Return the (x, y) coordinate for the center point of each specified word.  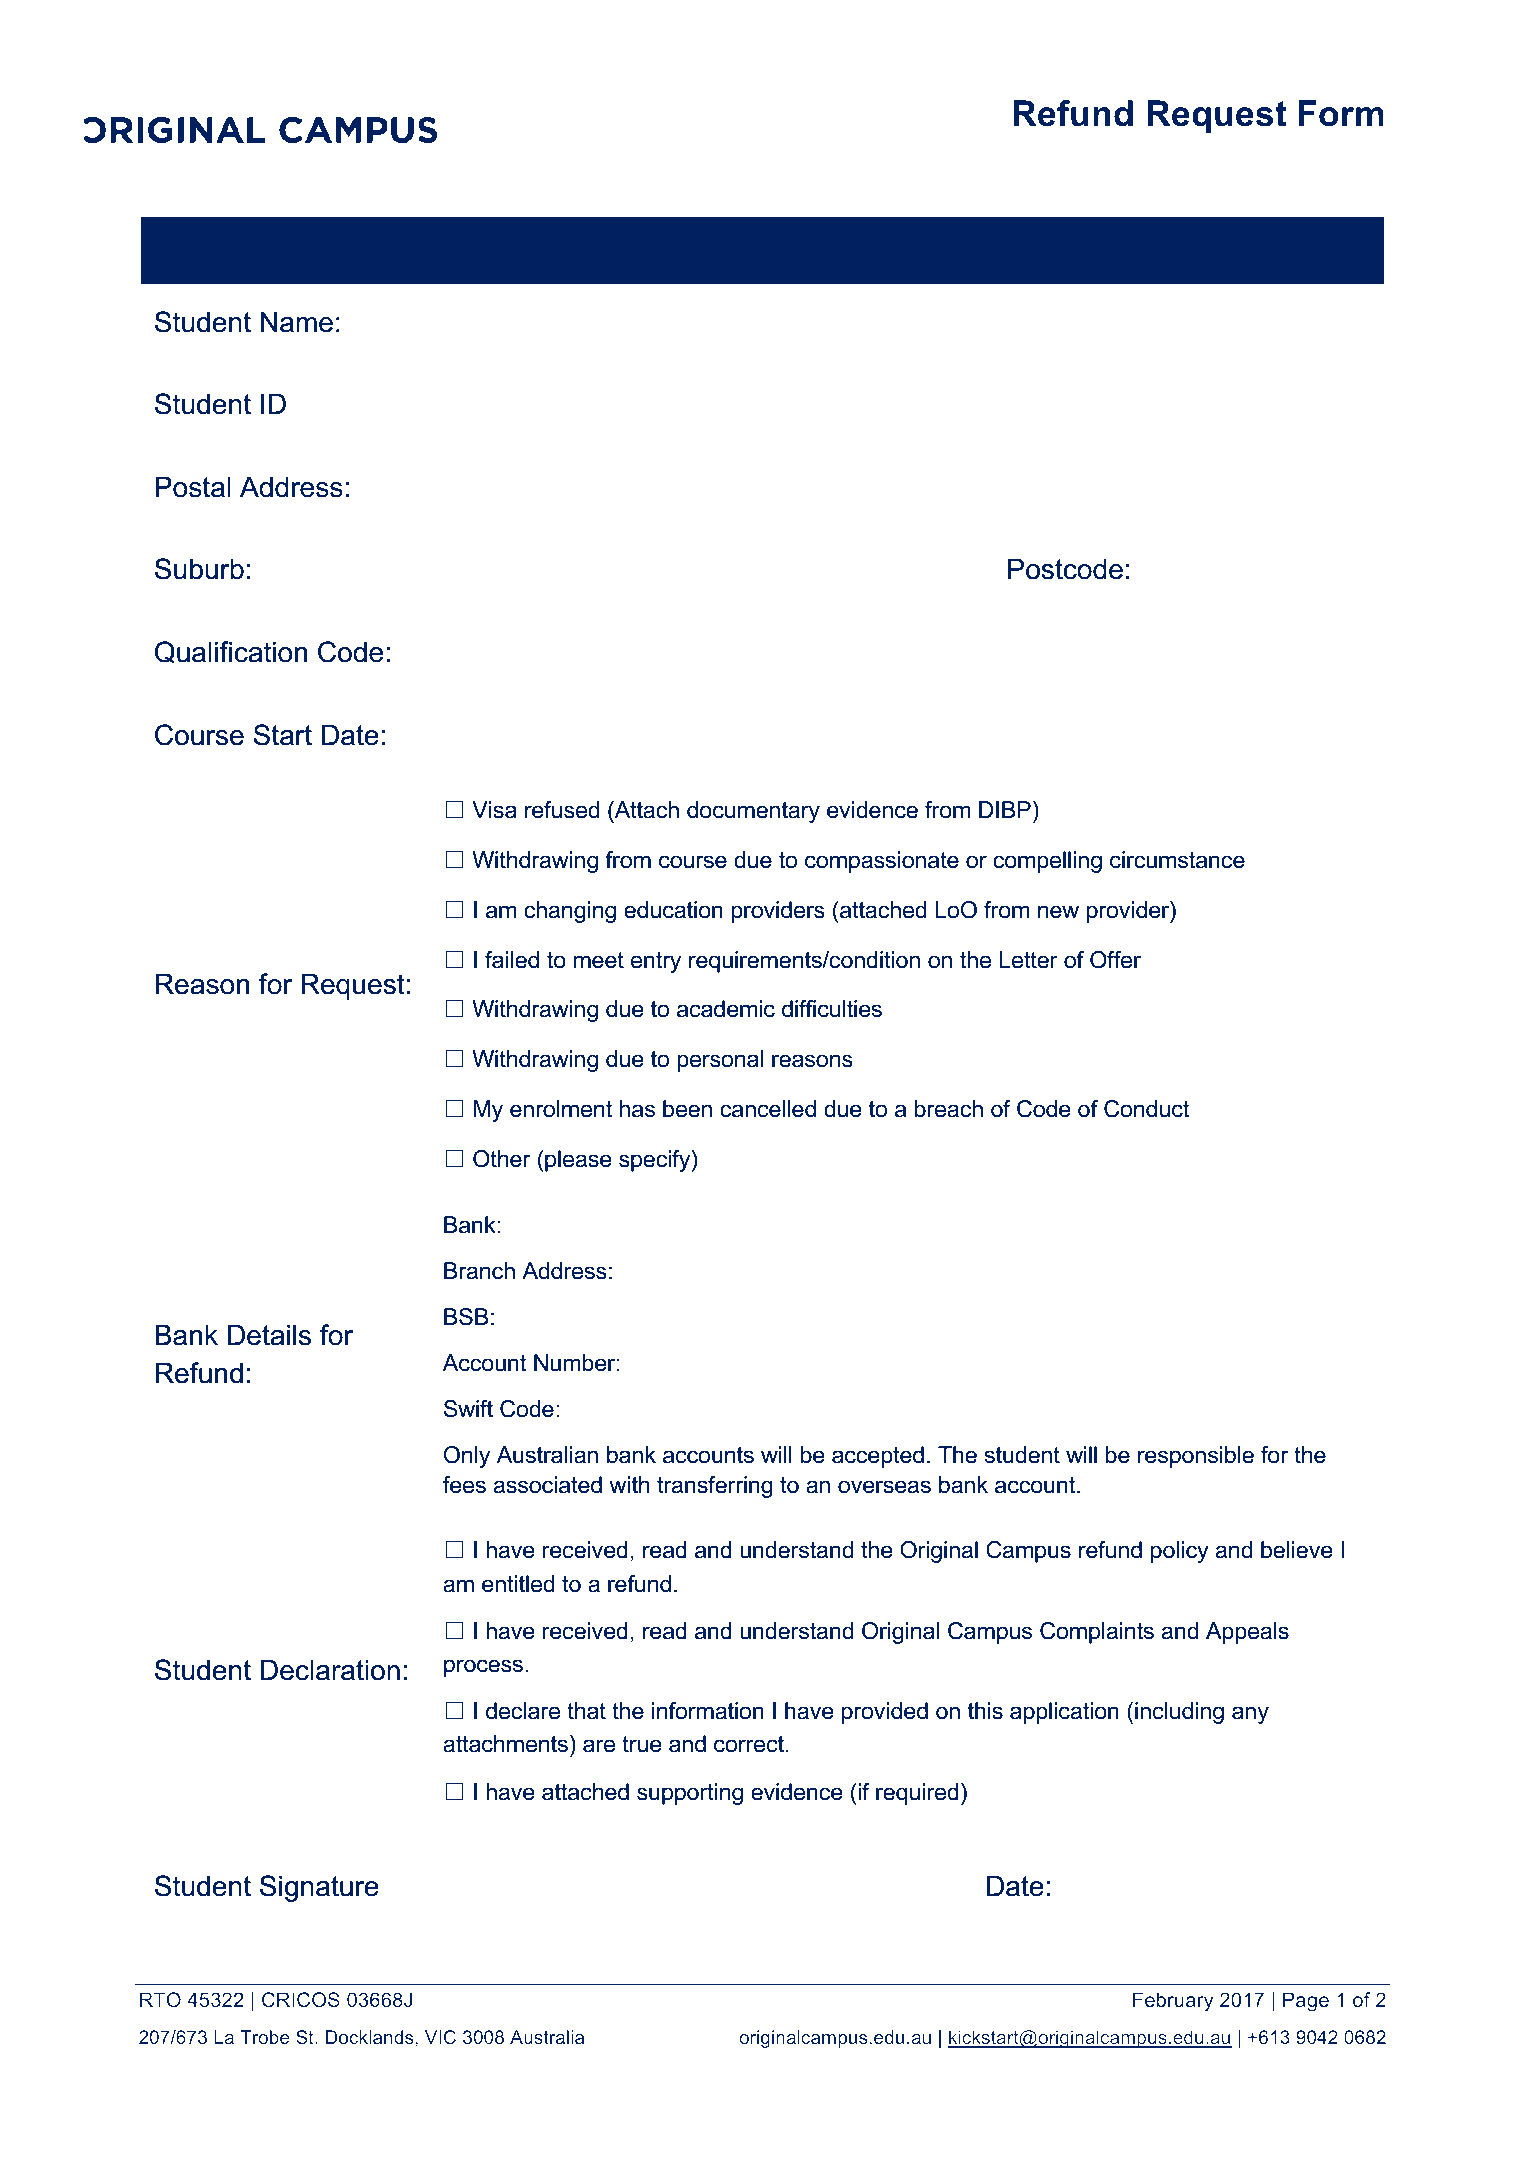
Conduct (1146, 1109)
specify (656, 1161)
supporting (690, 1794)
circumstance (1177, 860)
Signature (319, 1888)
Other (501, 1159)
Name (297, 322)
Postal (193, 487)
